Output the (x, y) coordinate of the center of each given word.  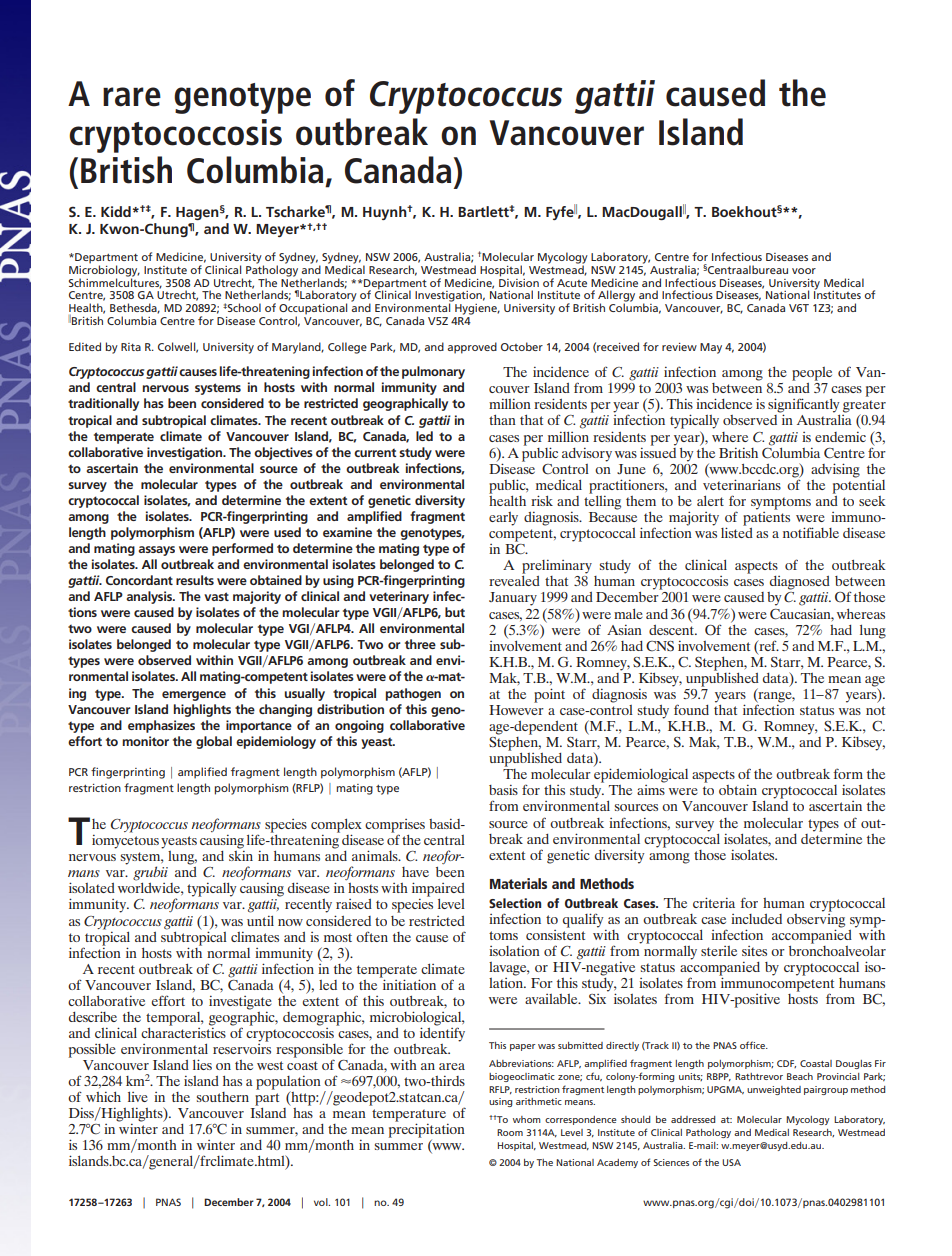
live (138, 1097)
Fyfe (560, 212)
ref (768, 645)
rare (132, 97)
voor (804, 271)
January (513, 599)
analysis (150, 597)
